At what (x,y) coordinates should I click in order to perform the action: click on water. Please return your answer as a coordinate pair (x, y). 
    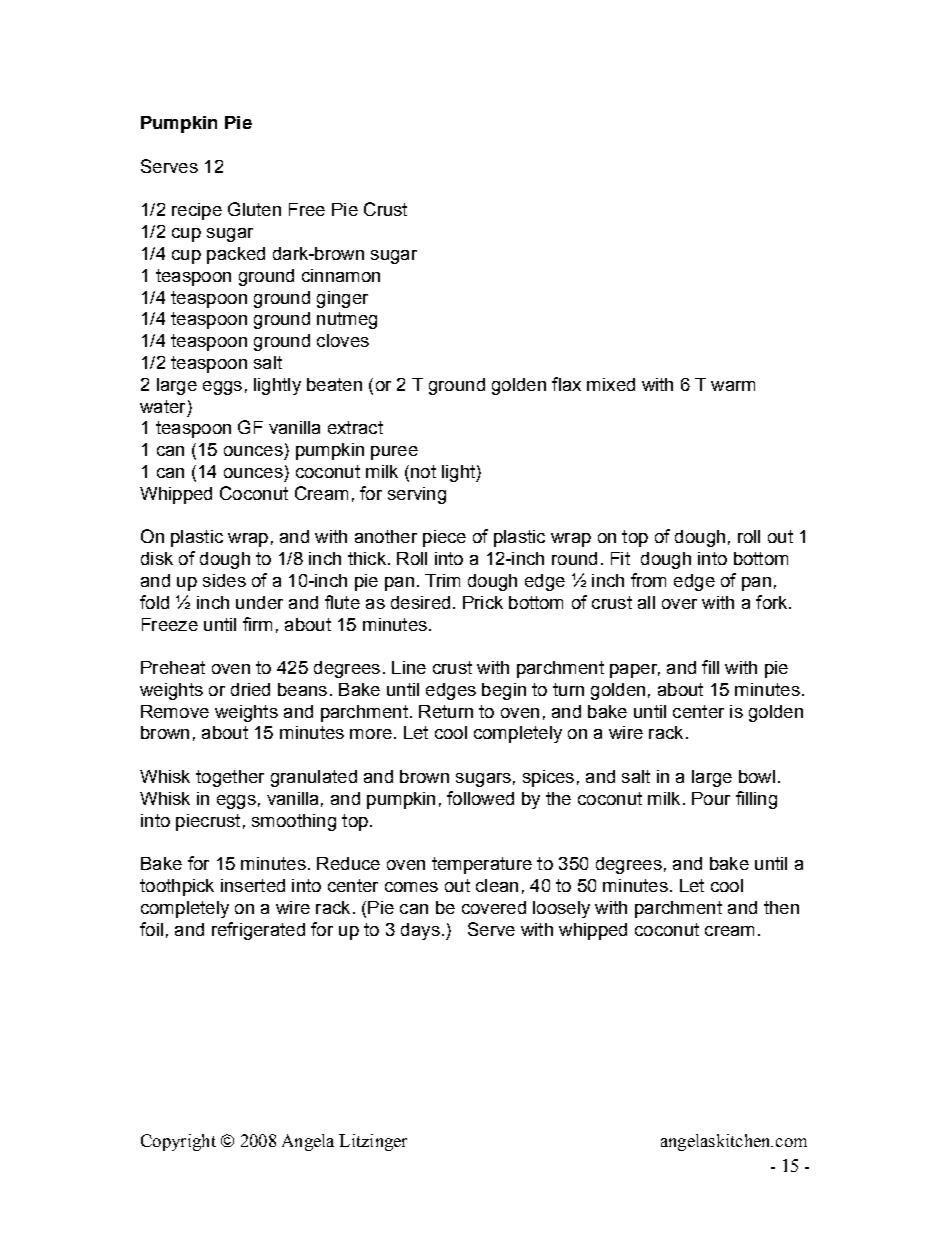
    Looking at the image, I should click on (162, 406).
